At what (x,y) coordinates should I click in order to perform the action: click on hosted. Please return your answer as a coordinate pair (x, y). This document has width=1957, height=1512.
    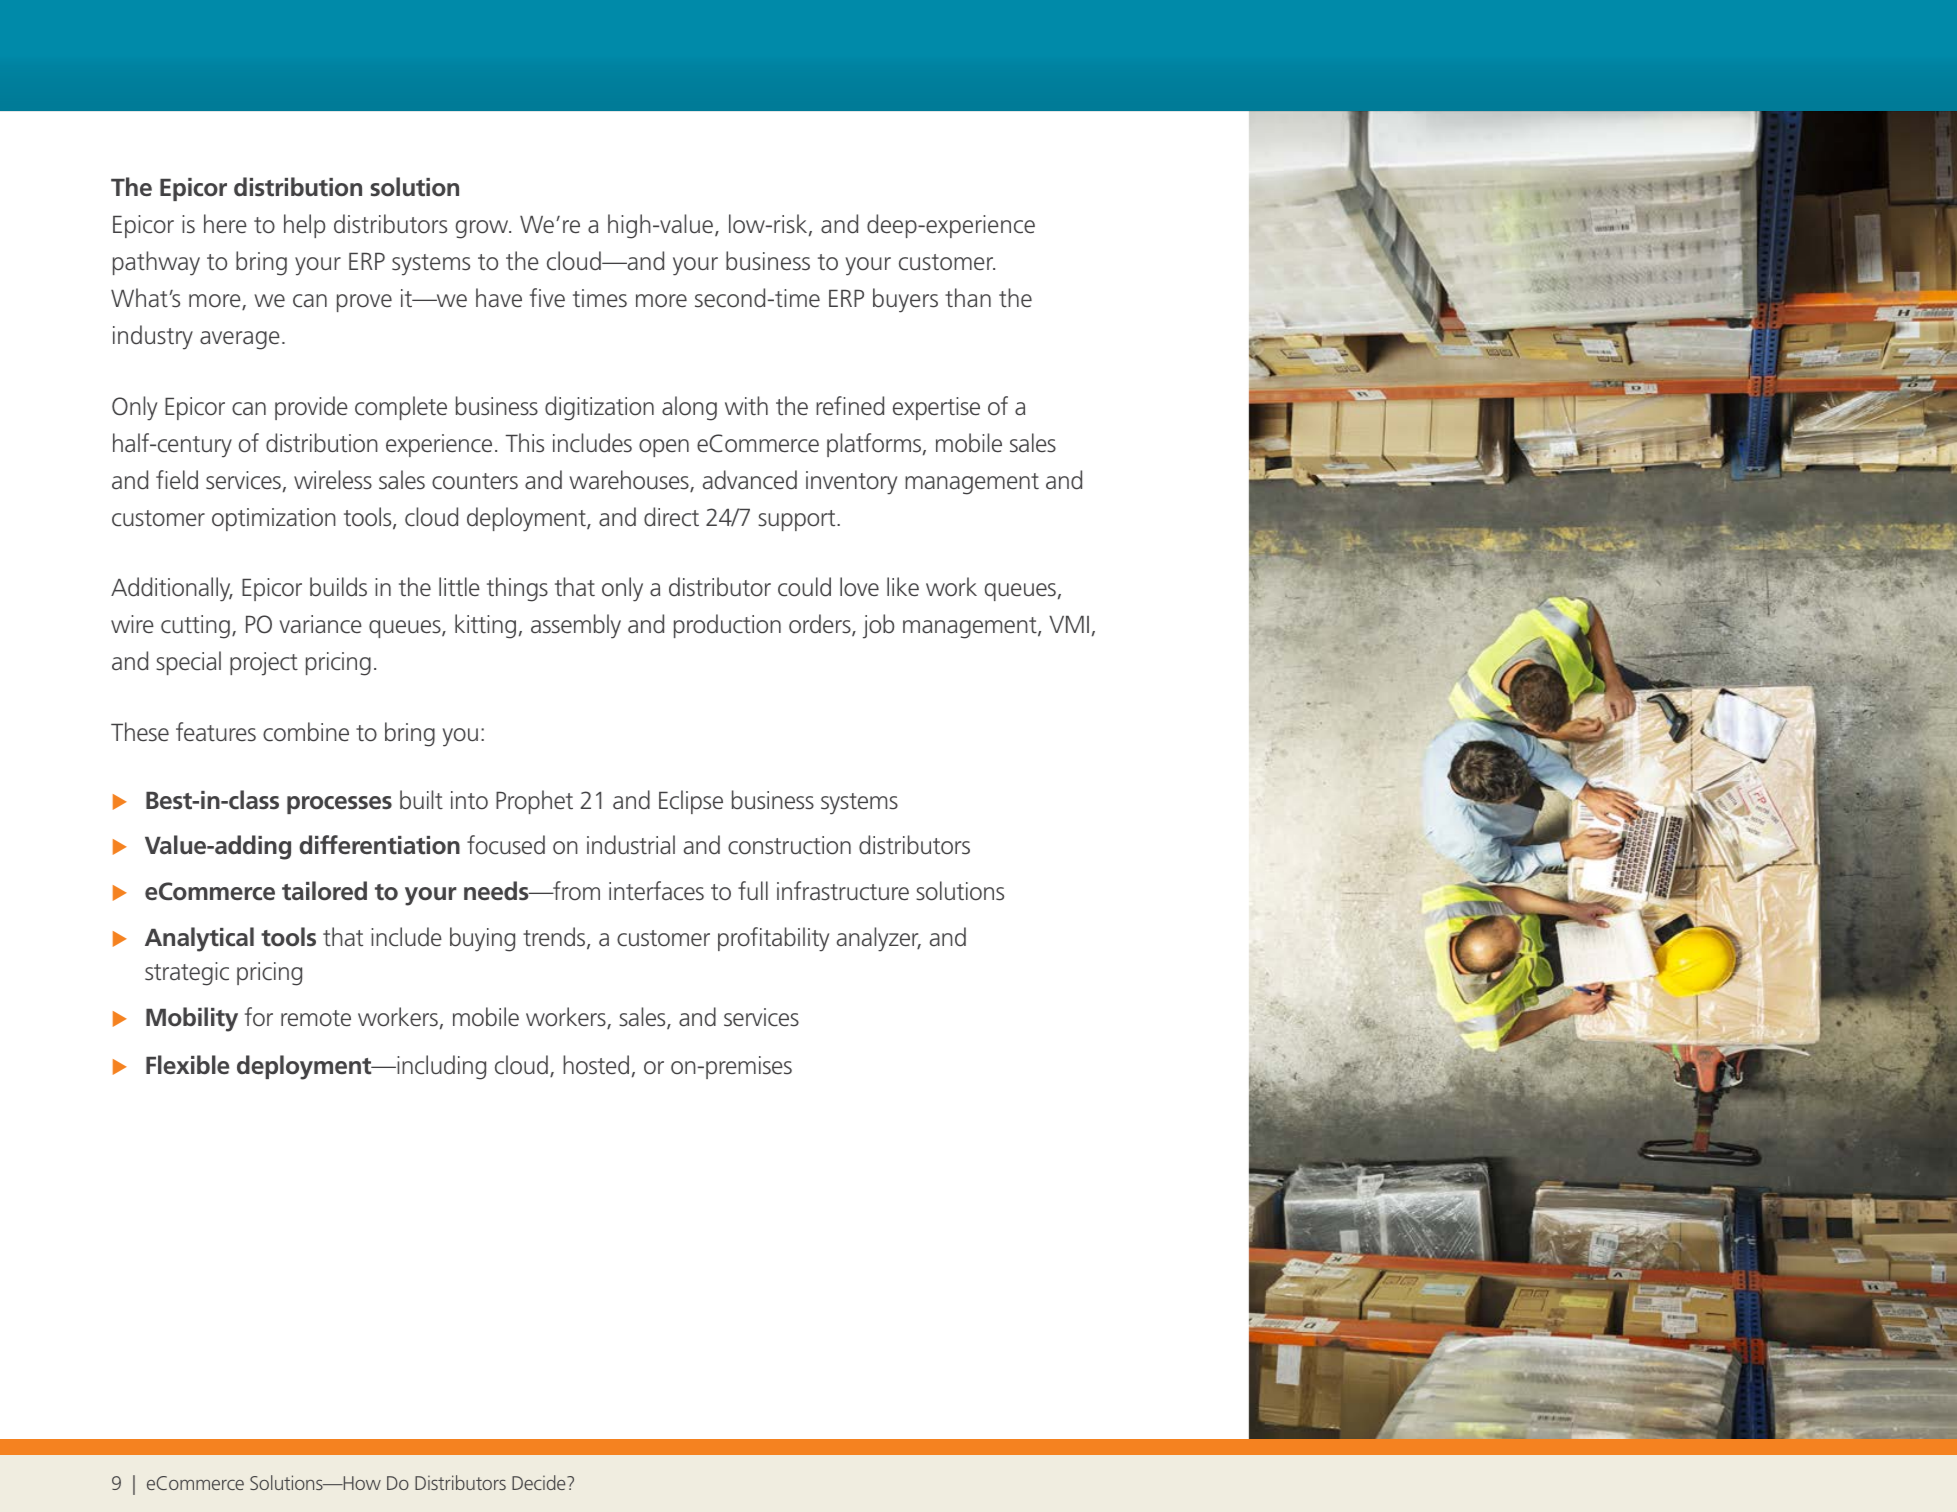
    Looking at the image, I should click on (596, 1065).
